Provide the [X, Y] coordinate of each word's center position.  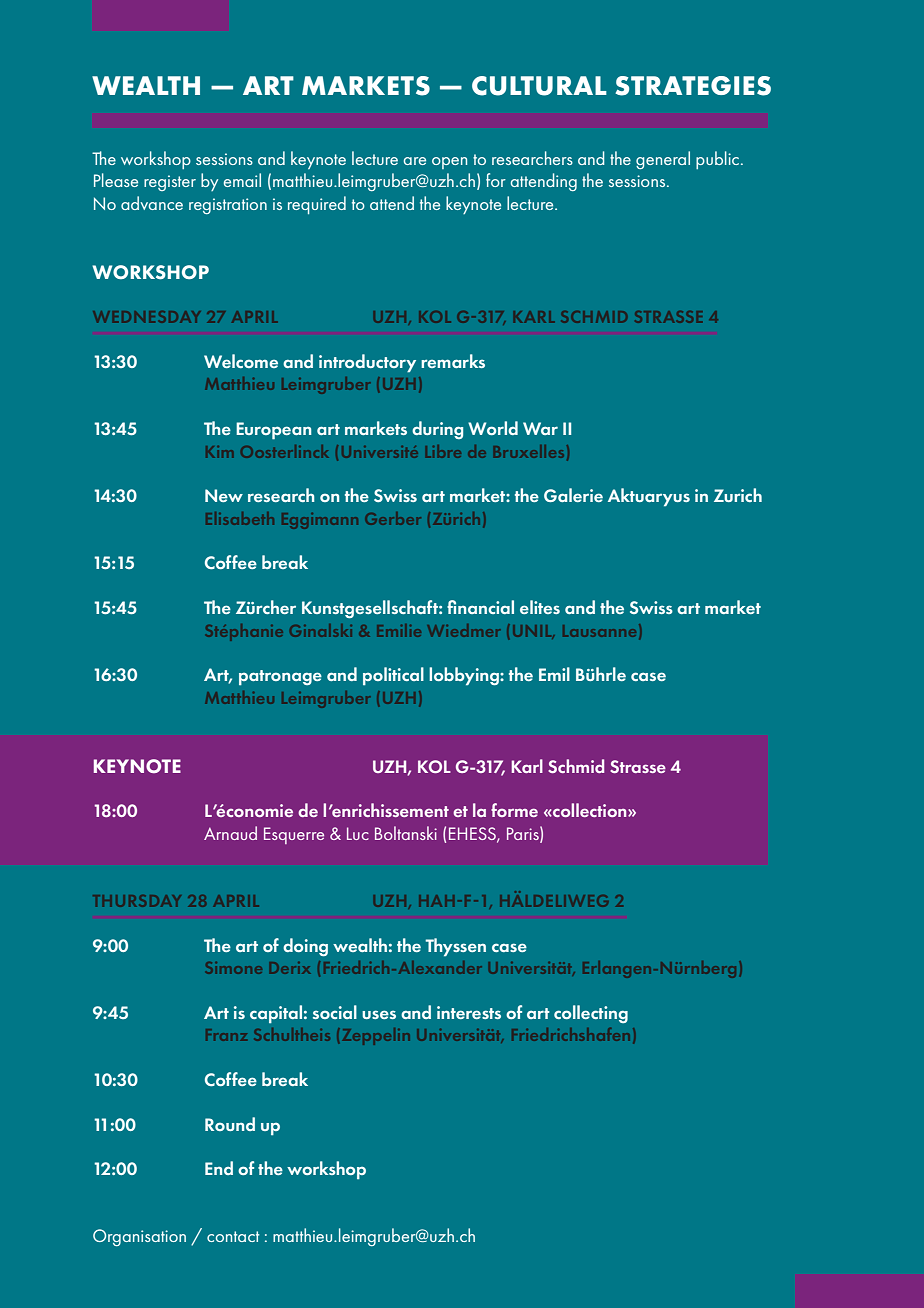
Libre [443, 451]
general [663, 160]
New [224, 495]
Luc [358, 833]
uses [379, 1014]
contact [233, 1236]
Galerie [573, 495]
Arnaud [230, 833]
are [415, 161]
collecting [591, 1014]
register [170, 183]
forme [514, 810]
